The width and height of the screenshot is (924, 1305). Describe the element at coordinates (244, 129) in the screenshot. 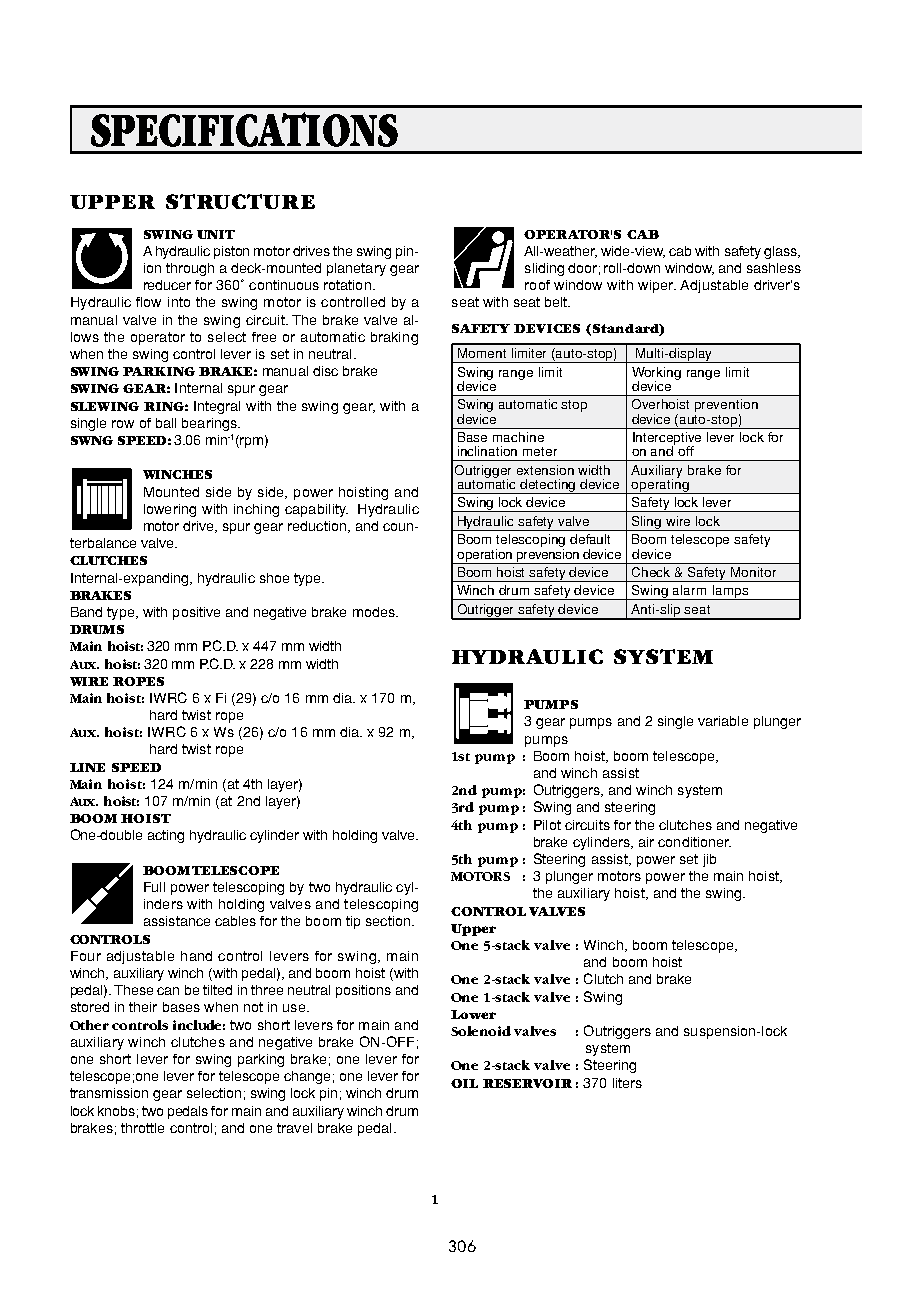

I see `SPECIFICATIONS` at that location.
